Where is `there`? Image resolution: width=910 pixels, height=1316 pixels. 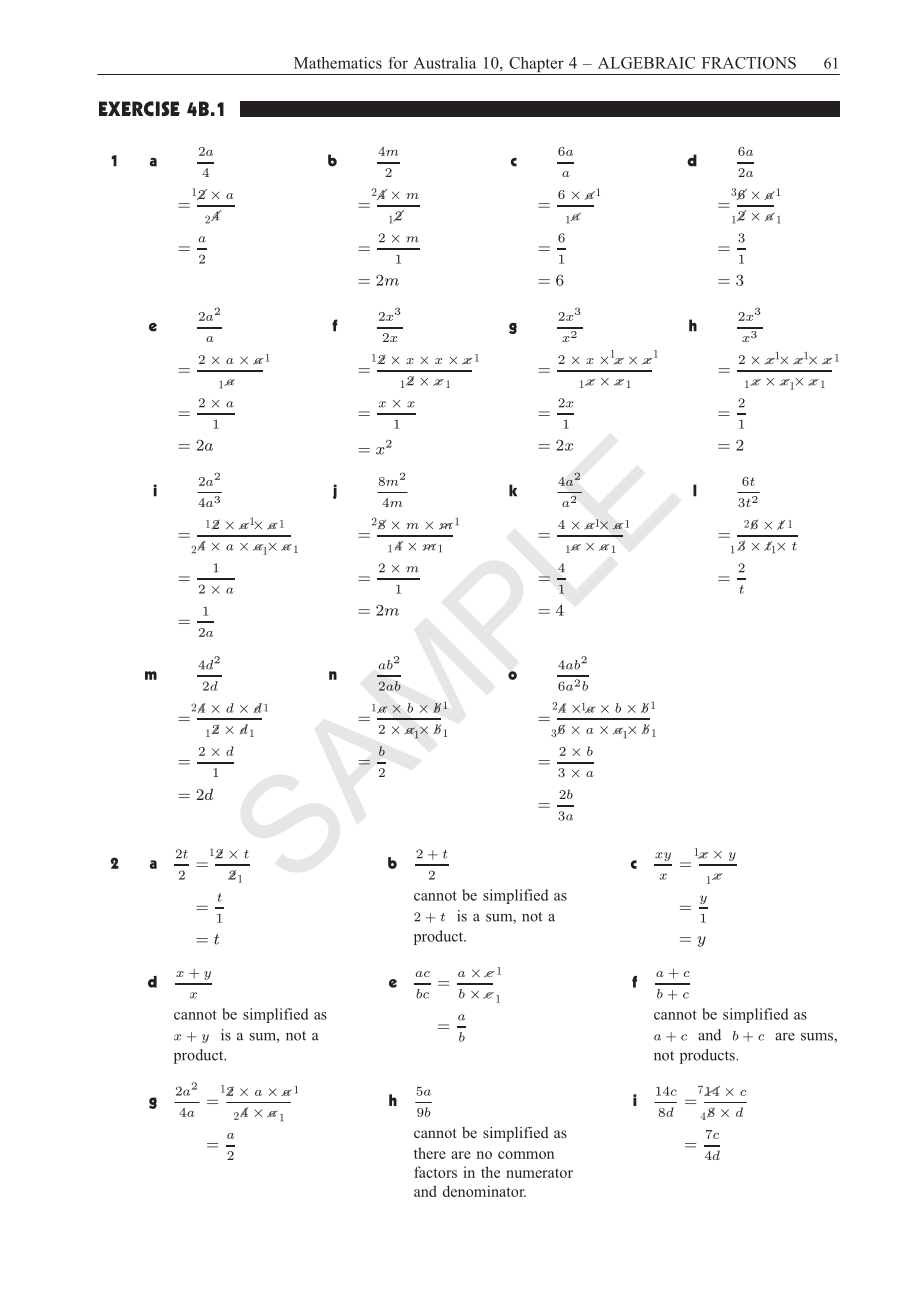 there is located at coordinates (430, 1153).
